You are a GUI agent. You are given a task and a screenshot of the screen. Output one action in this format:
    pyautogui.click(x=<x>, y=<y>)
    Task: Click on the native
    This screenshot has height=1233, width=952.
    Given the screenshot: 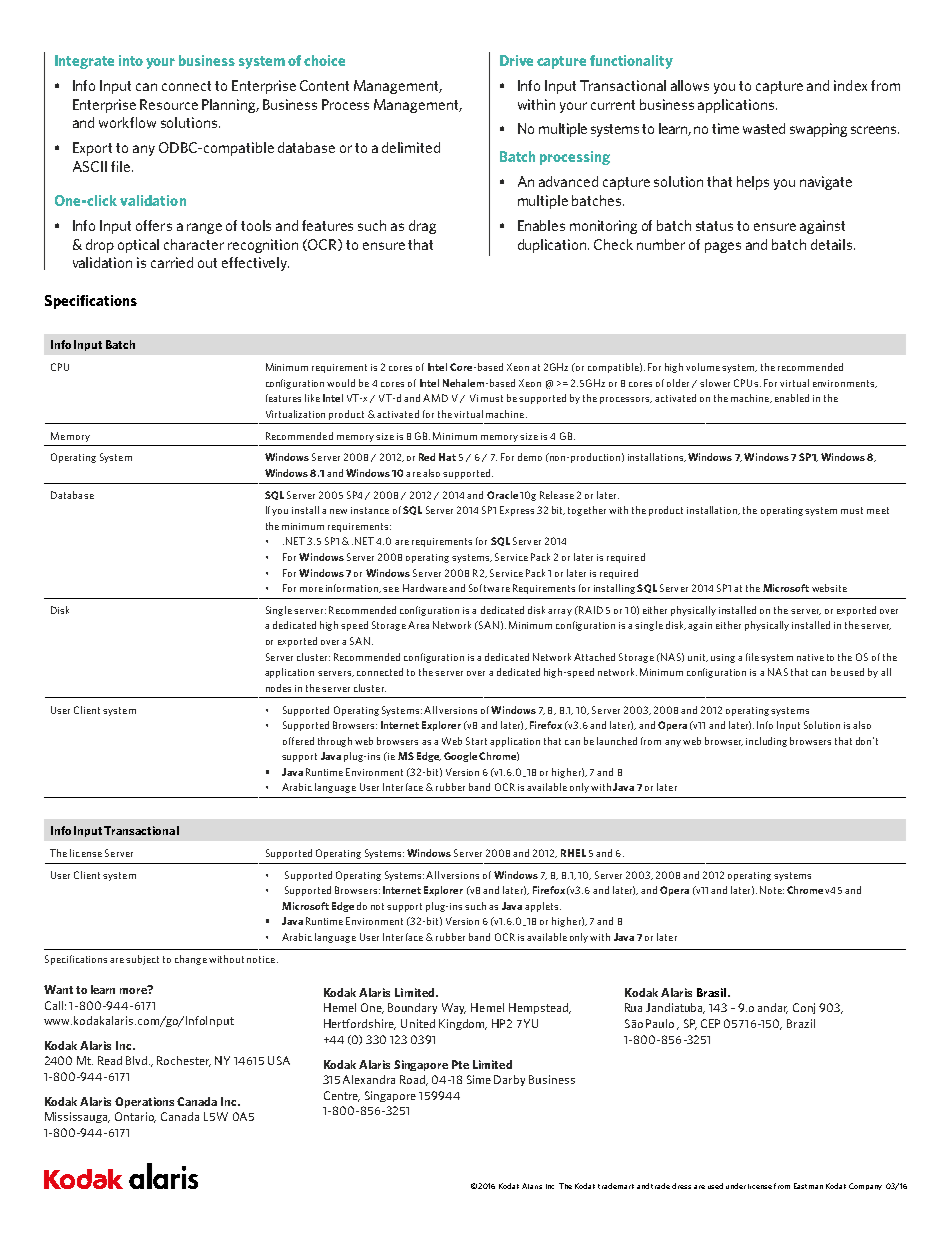 What is the action you would take?
    pyautogui.click(x=810, y=657)
